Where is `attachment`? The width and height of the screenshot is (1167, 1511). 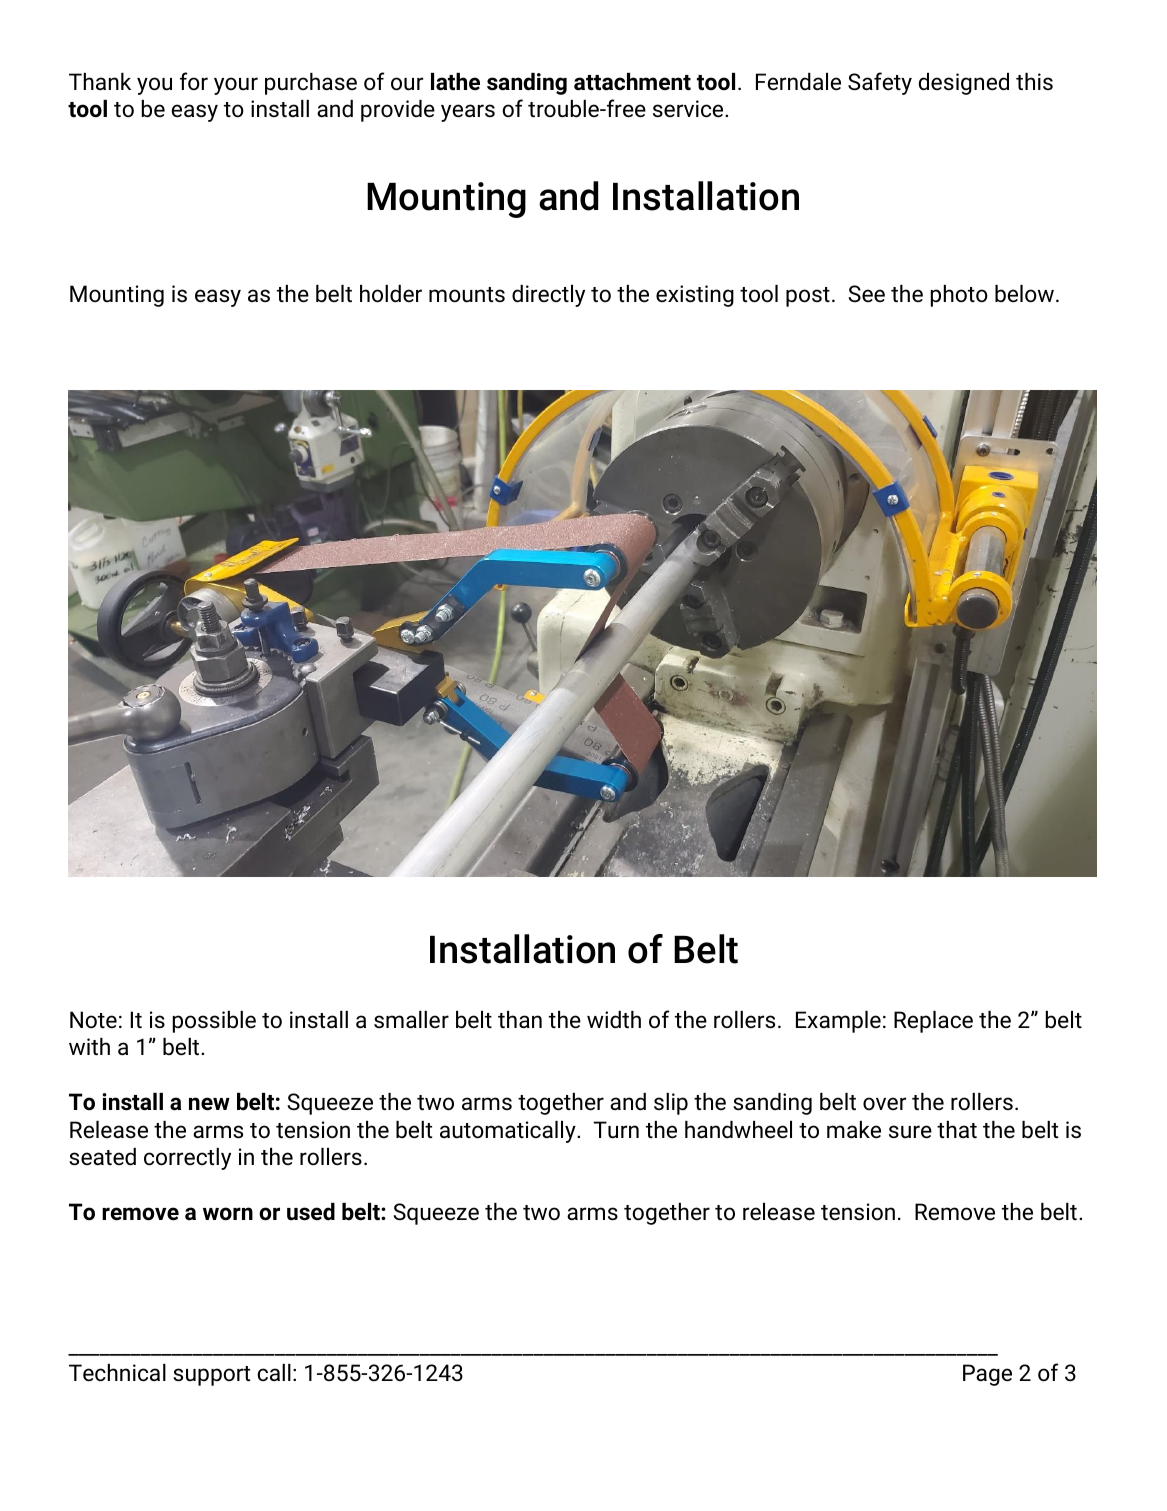 attachment is located at coordinates (632, 82).
